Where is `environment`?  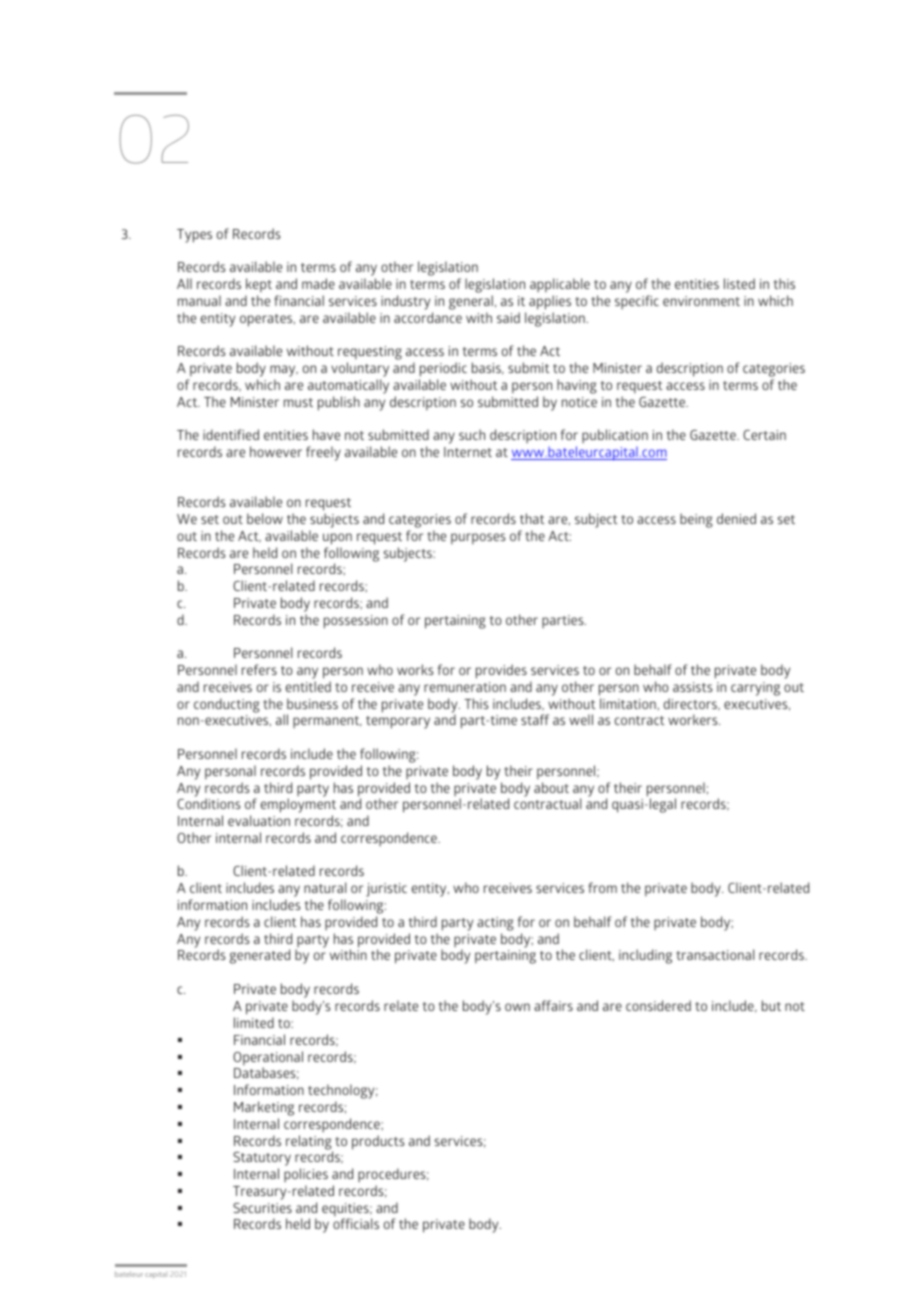 environment is located at coordinates (701, 301).
